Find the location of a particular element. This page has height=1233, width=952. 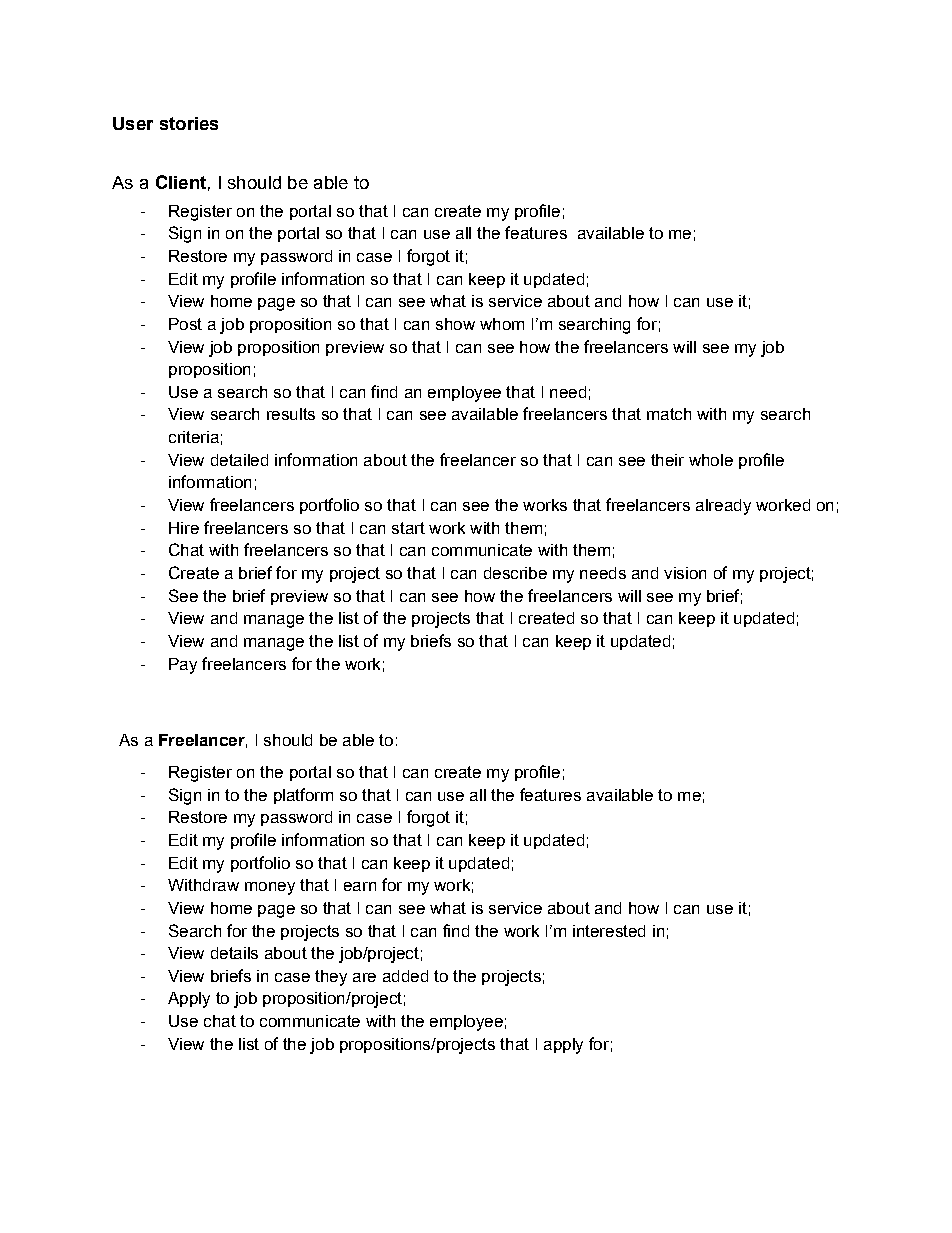

show is located at coordinates (455, 324).
